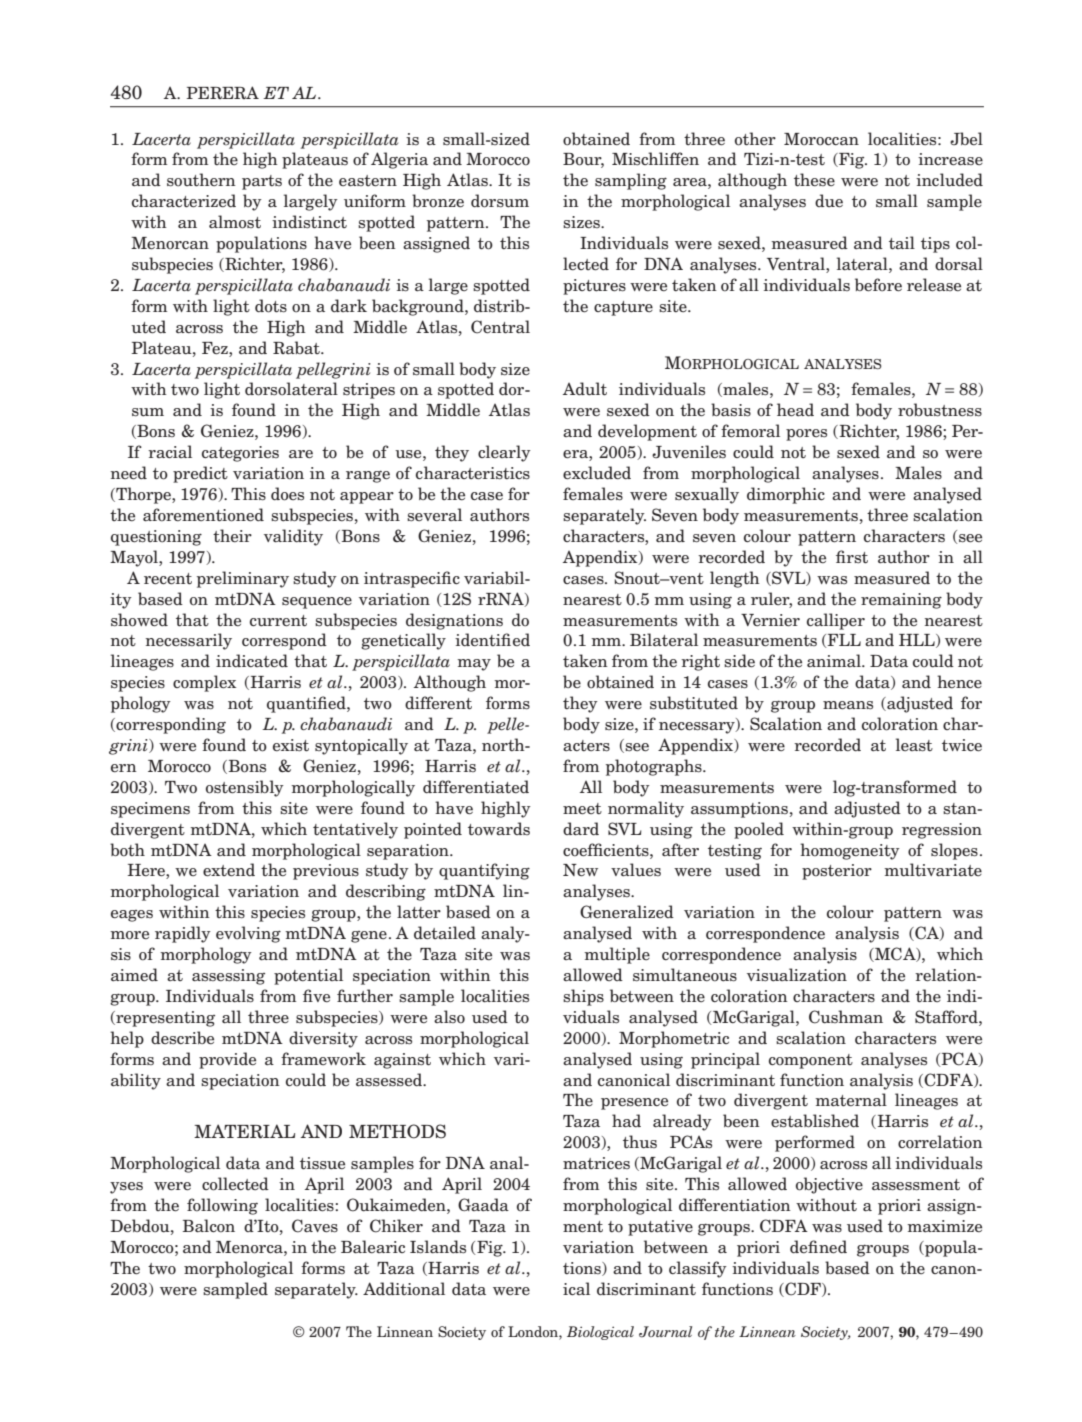 This image has width=1082, height=1422. Describe the element at coordinates (821, 139) in the image. I see `Moroccan` at that location.
